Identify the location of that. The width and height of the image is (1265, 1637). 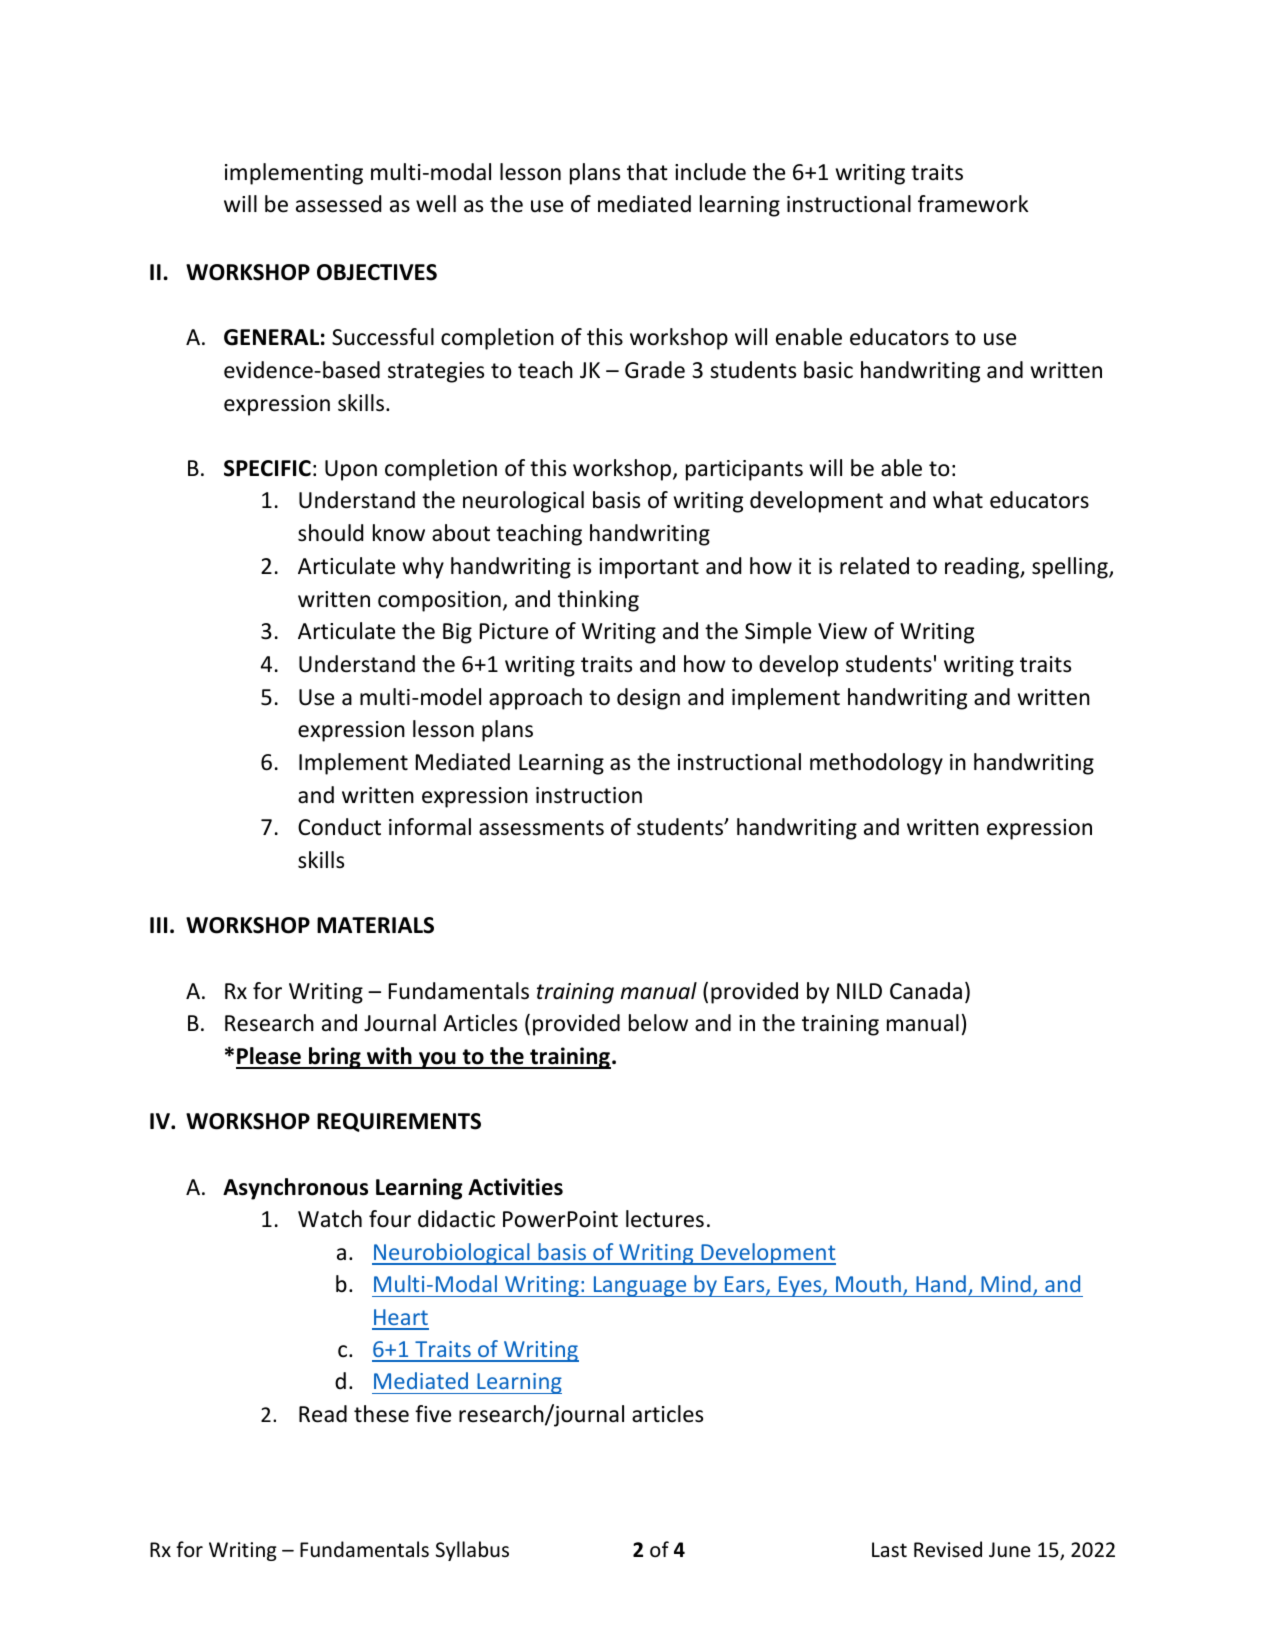
(647, 172).
